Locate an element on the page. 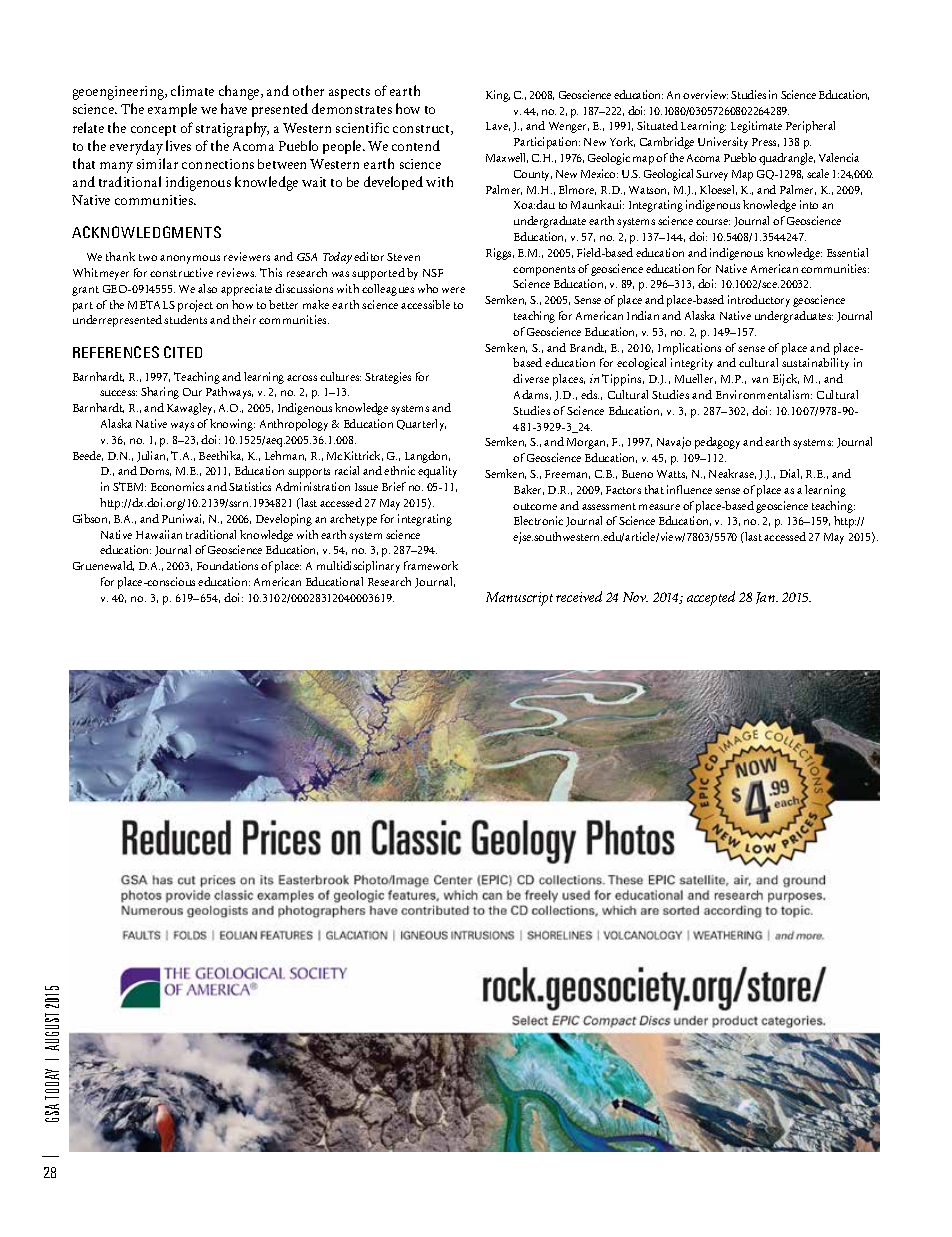 The width and height of the page is (952, 1237). knowing is located at coordinates (232, 425).
